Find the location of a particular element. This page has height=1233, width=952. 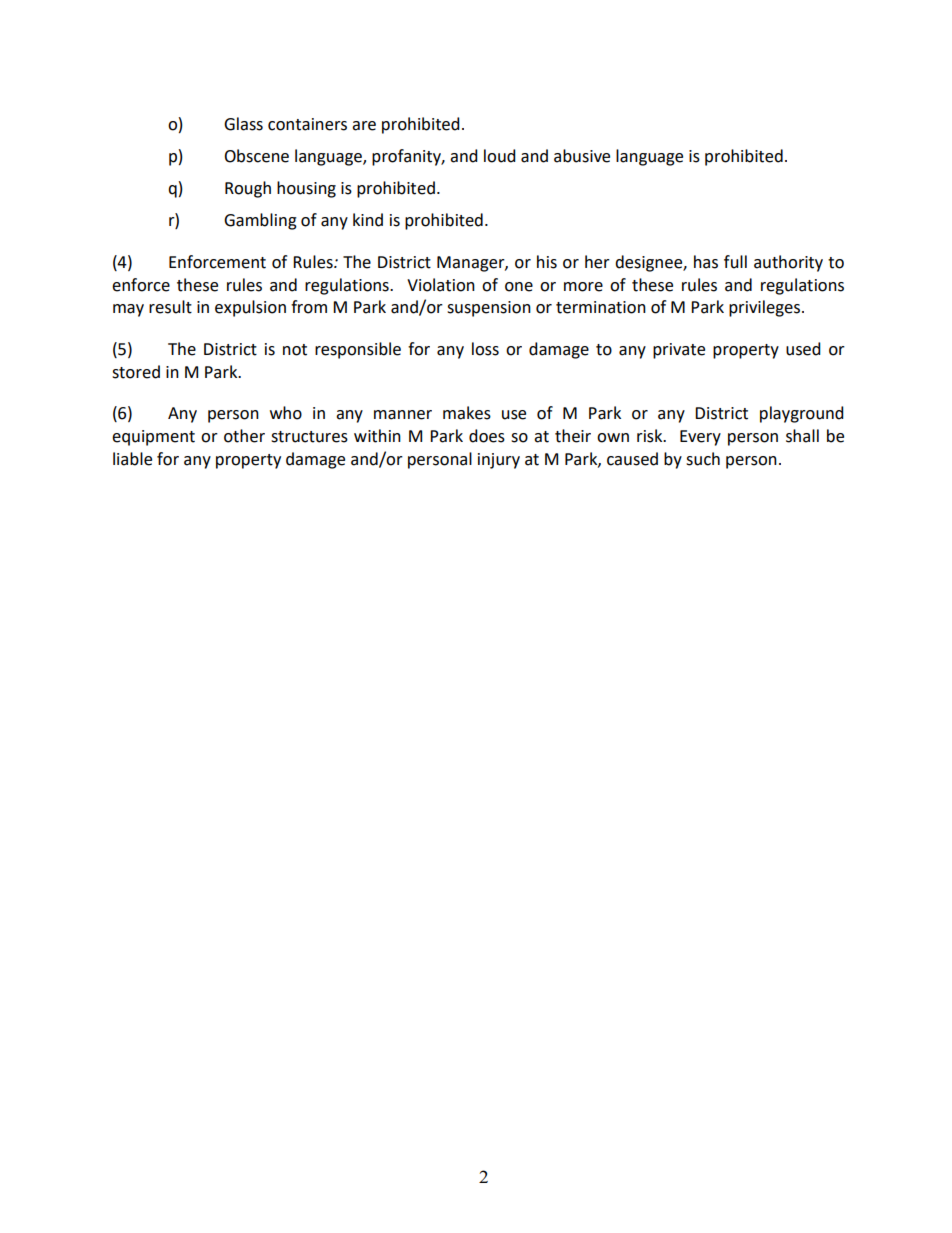

not is located at coordinates (295, 350).
